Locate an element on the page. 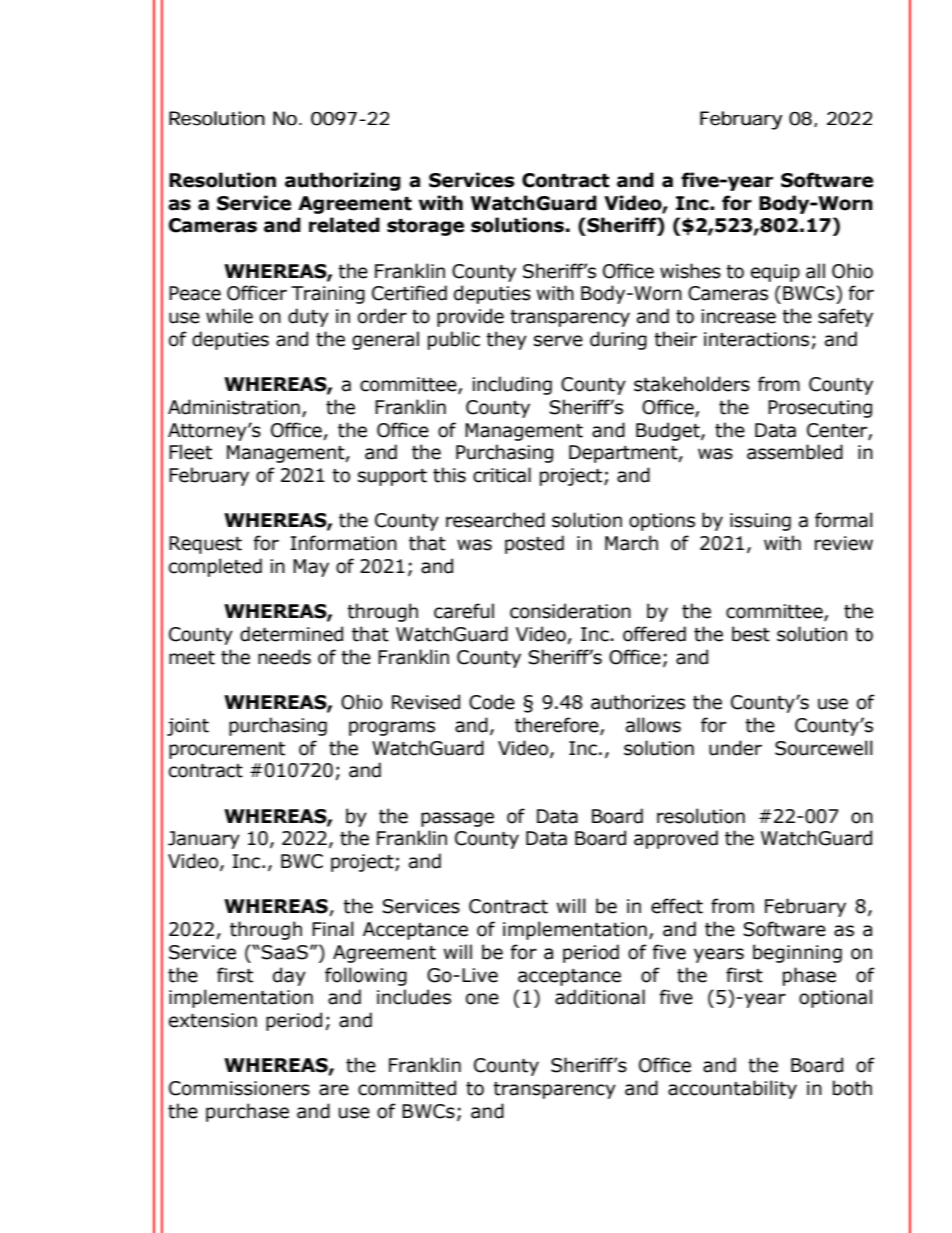 The height and width of the image is (1233, 952). equip is located at coordinates (775, 273).
